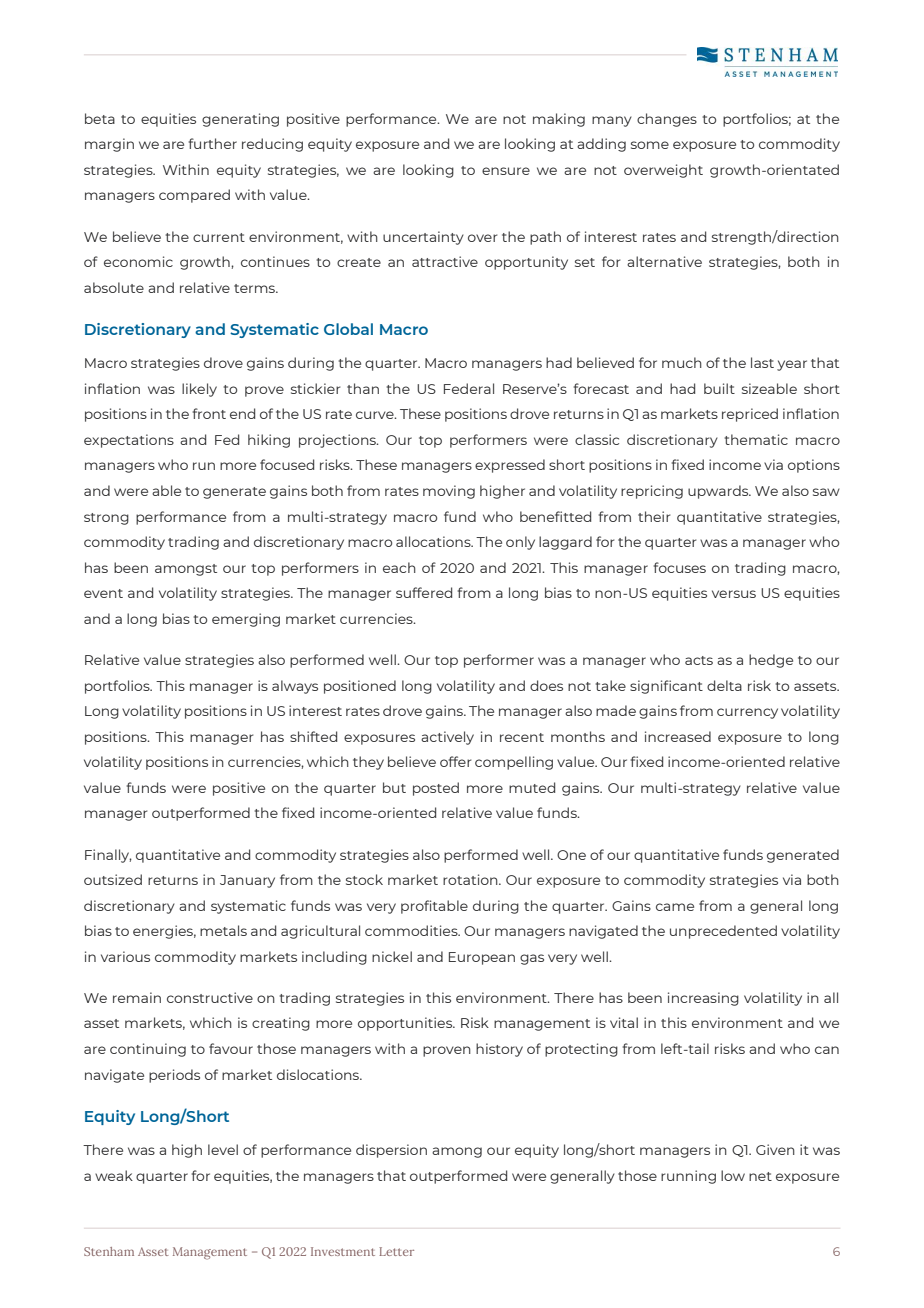  What do you see at coordinates (482, 958) in the screenshot?
I see `European` at bounding box center [482, 958].
